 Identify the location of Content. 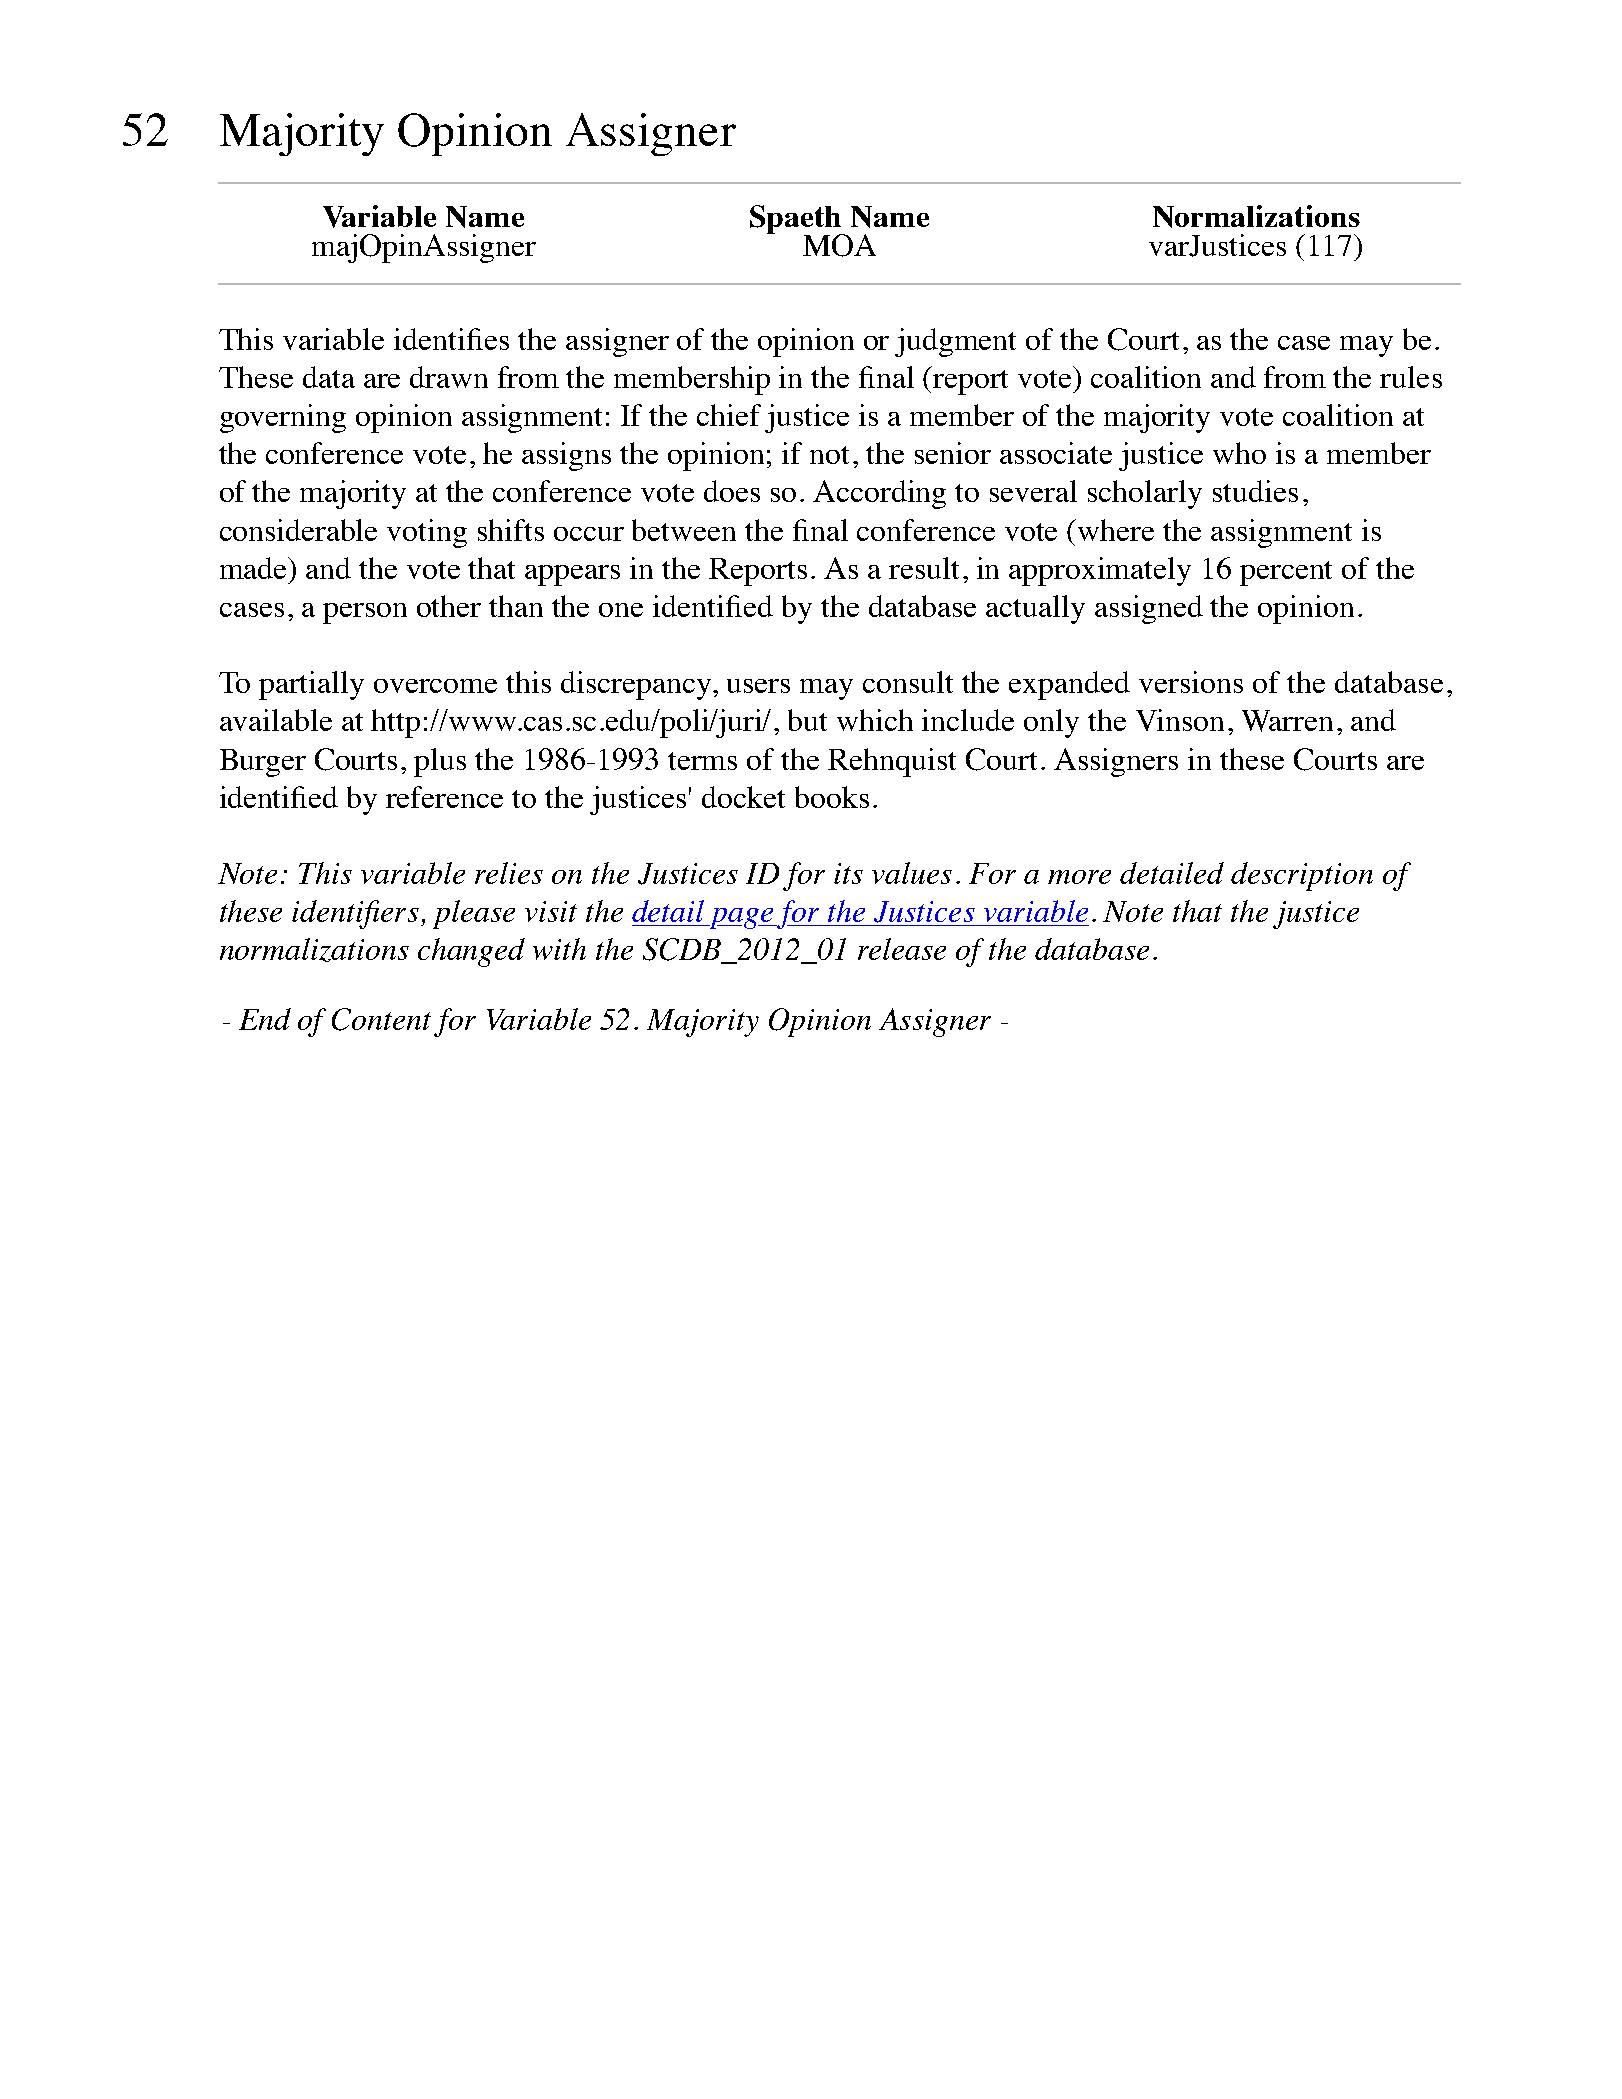
(381, 1019).
